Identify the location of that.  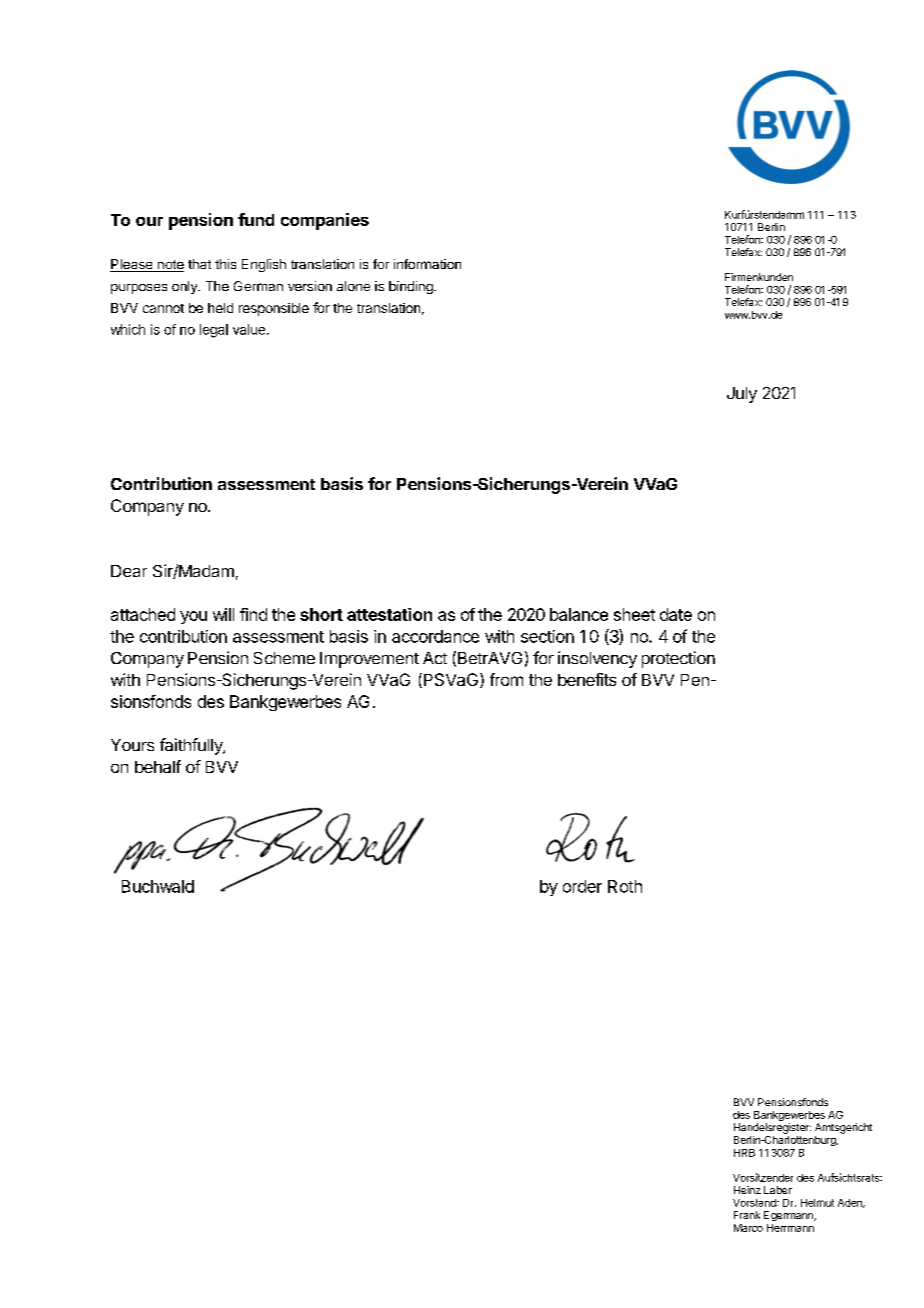
(199, 264).
